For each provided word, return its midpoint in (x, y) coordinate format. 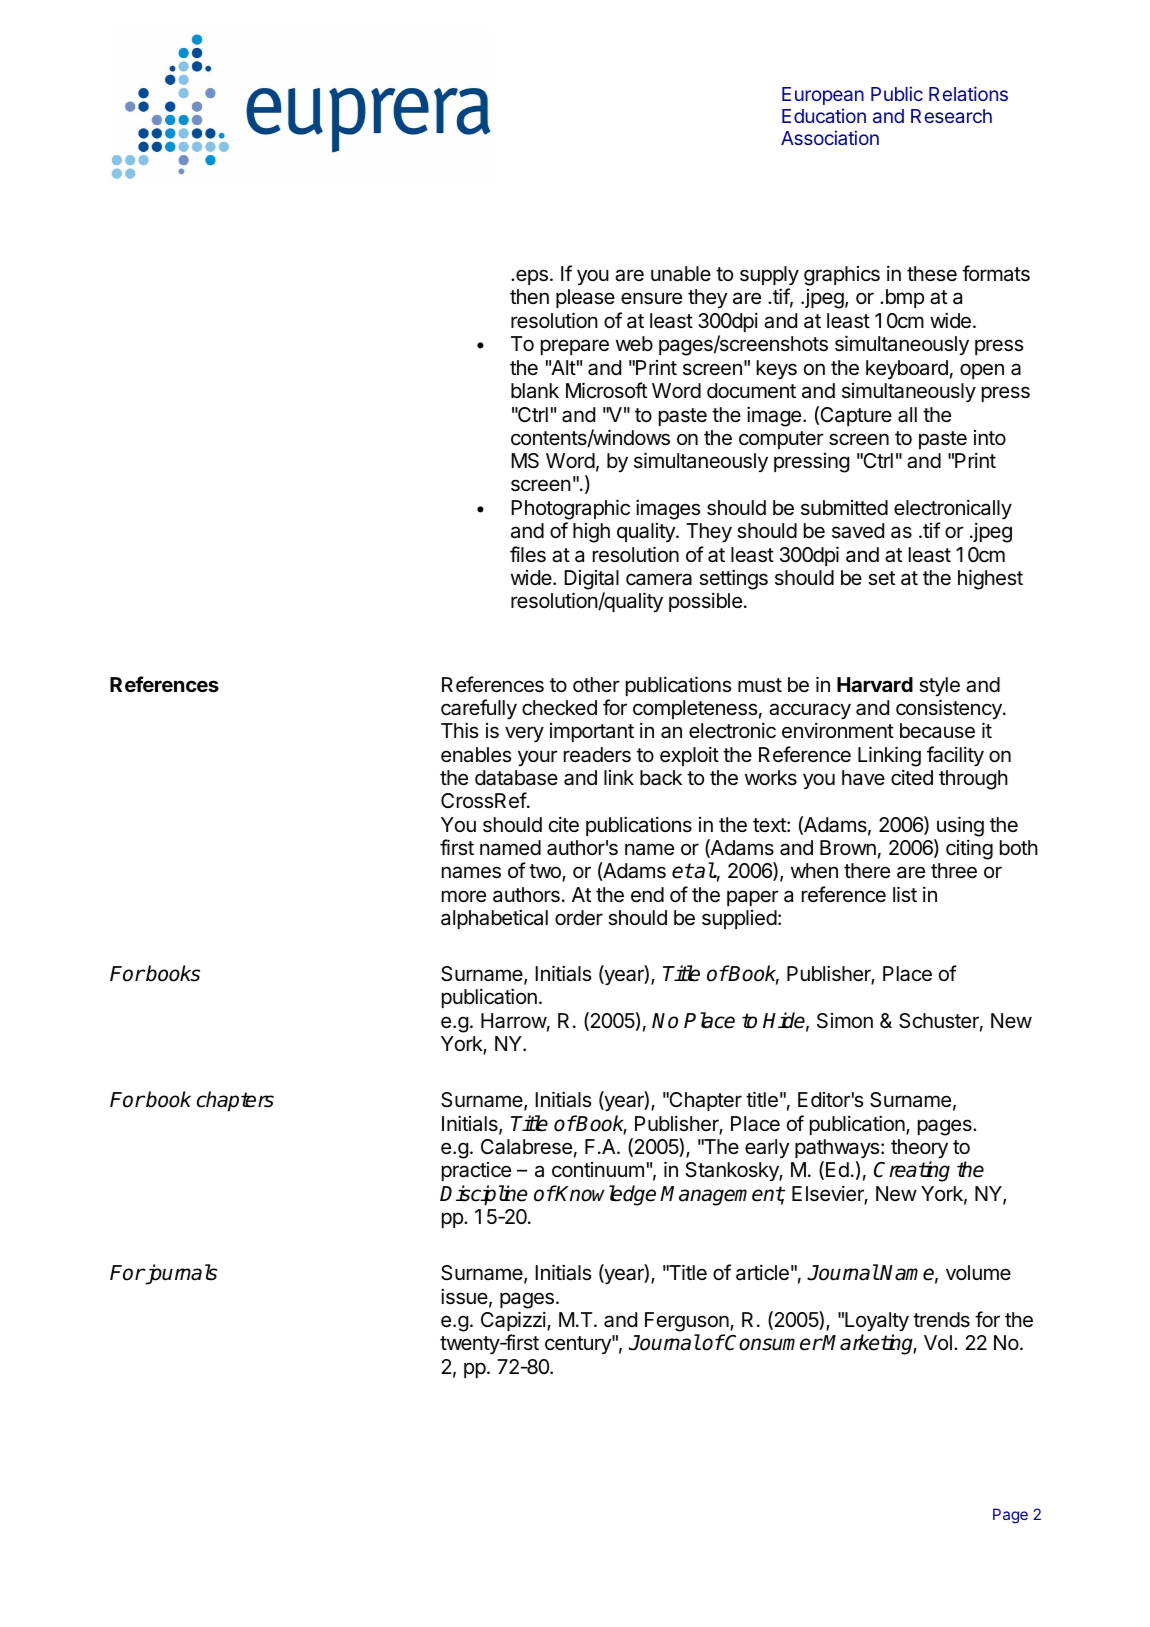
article (762, 1272)
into (990, 437)
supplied (739, 919)
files (528, 554)
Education (824, 115)
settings (733, 581)
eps (532, 277)
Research (951, 116)
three (954, 871)
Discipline (484, 1195)
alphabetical (494, 919)
